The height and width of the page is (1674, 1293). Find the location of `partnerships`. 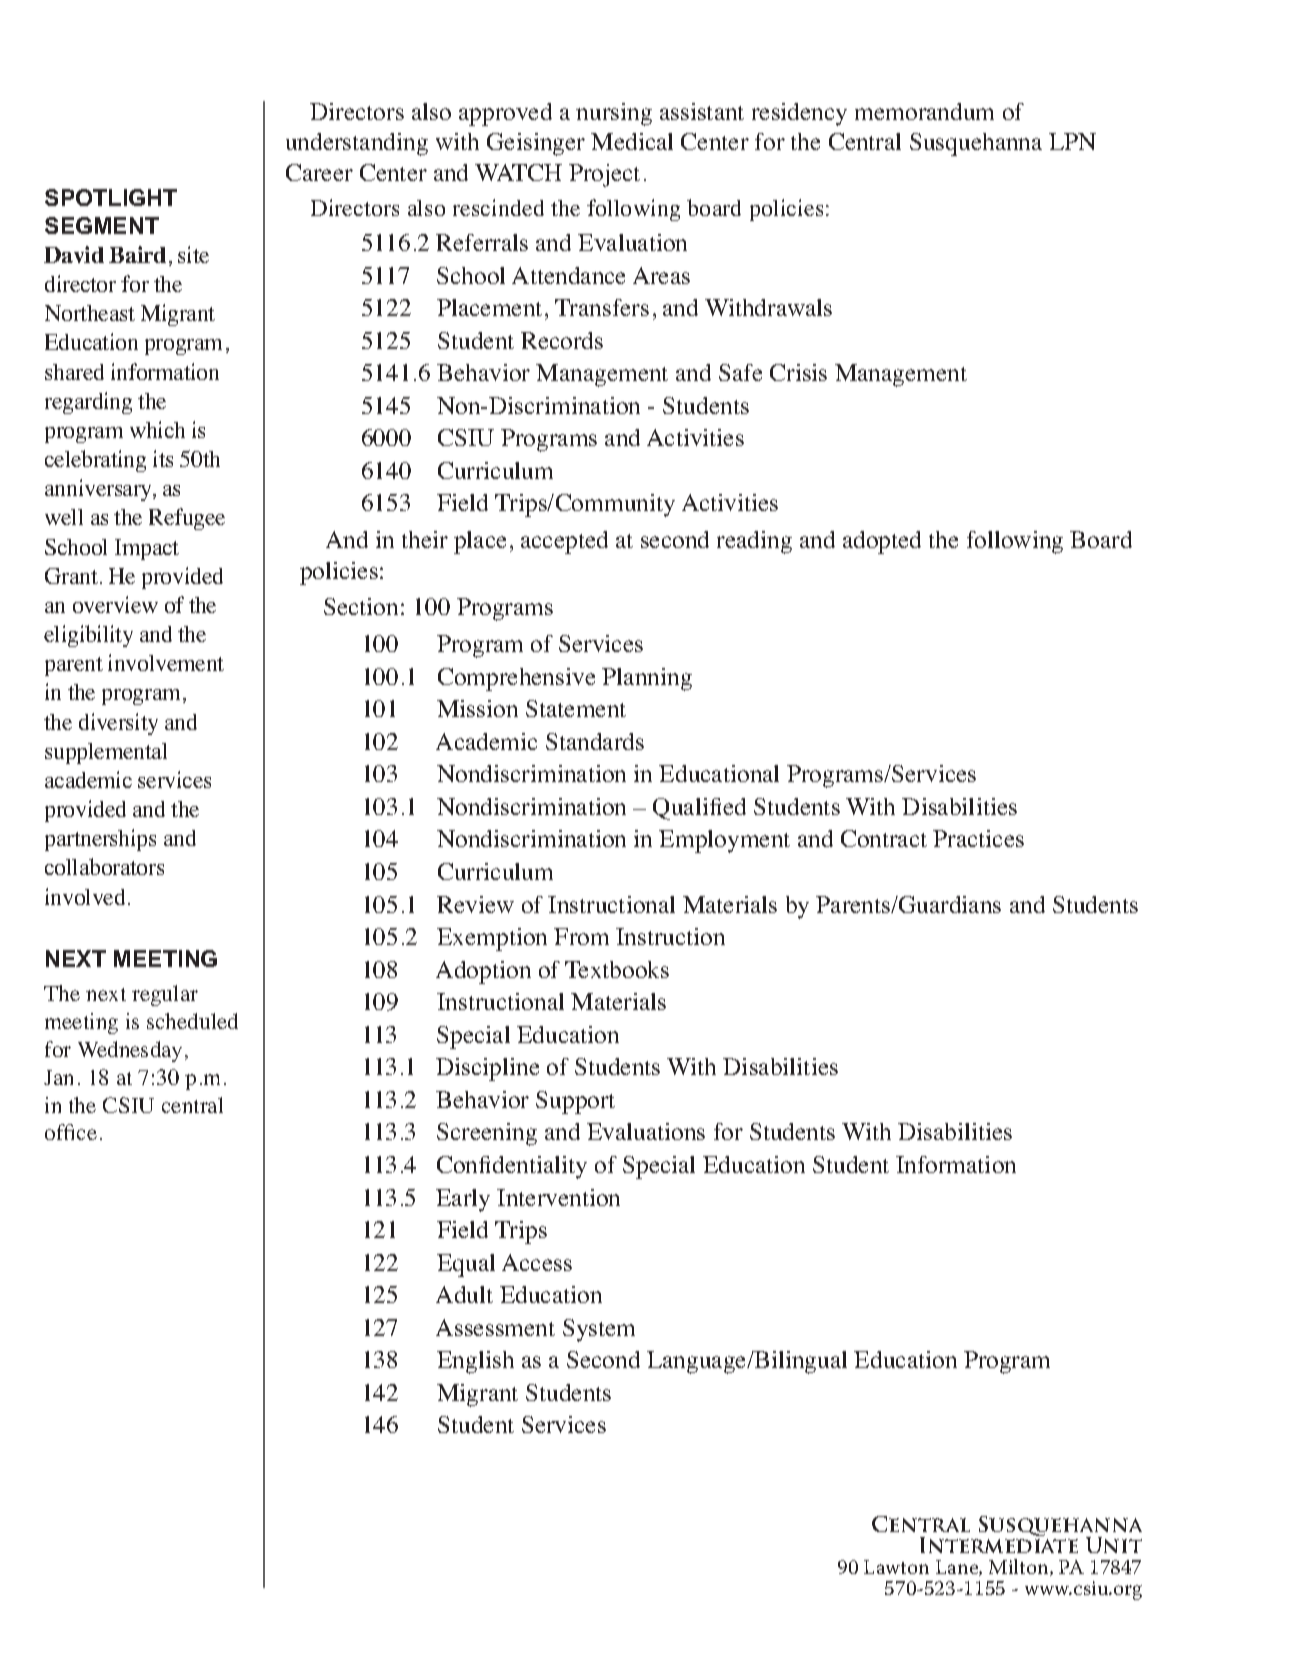

partnerships is located at coordinates (100, 840).
